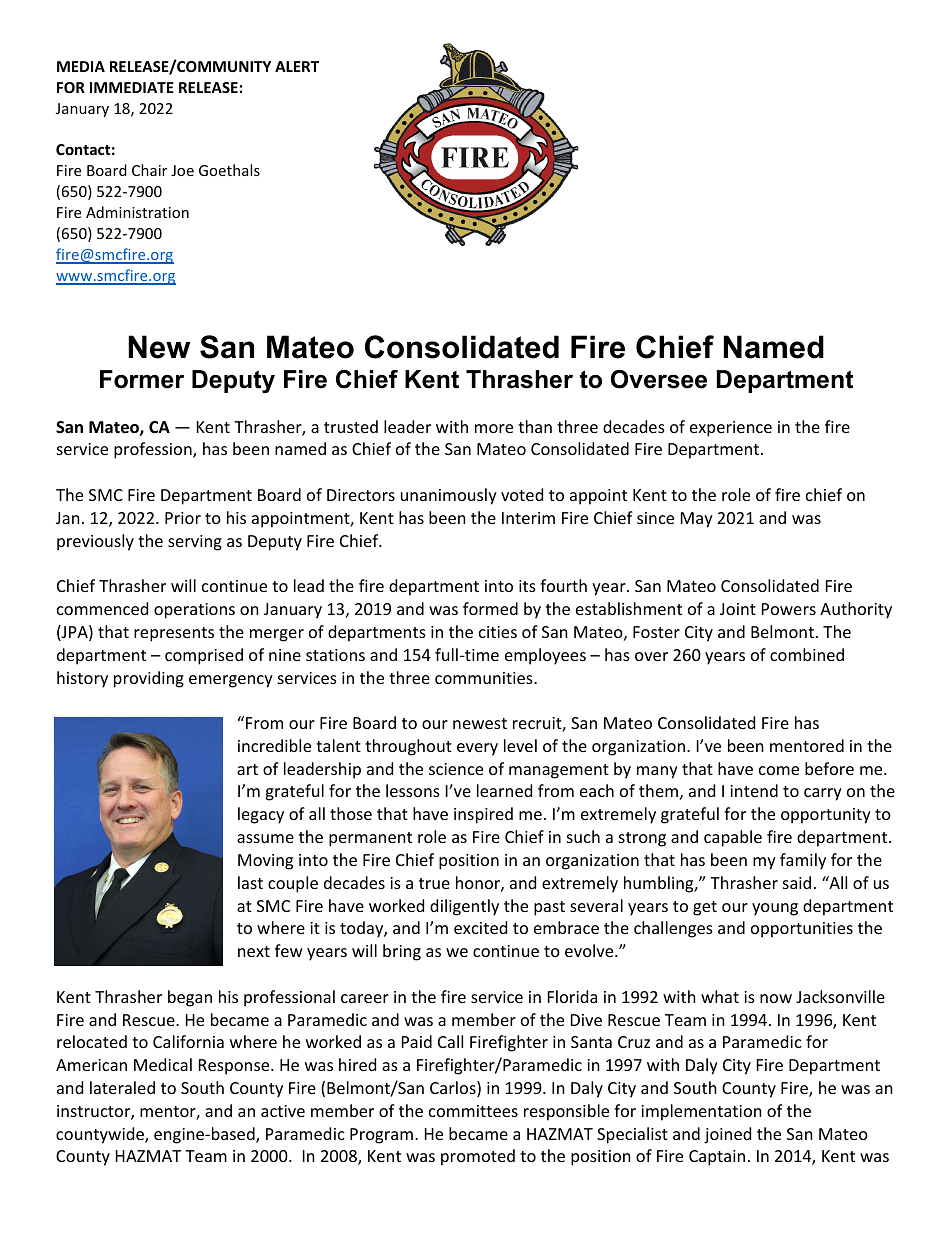  What do you see at coordinates (149, 679) in the screenshot?
I see `providing` at bounding box center [149, 679].
